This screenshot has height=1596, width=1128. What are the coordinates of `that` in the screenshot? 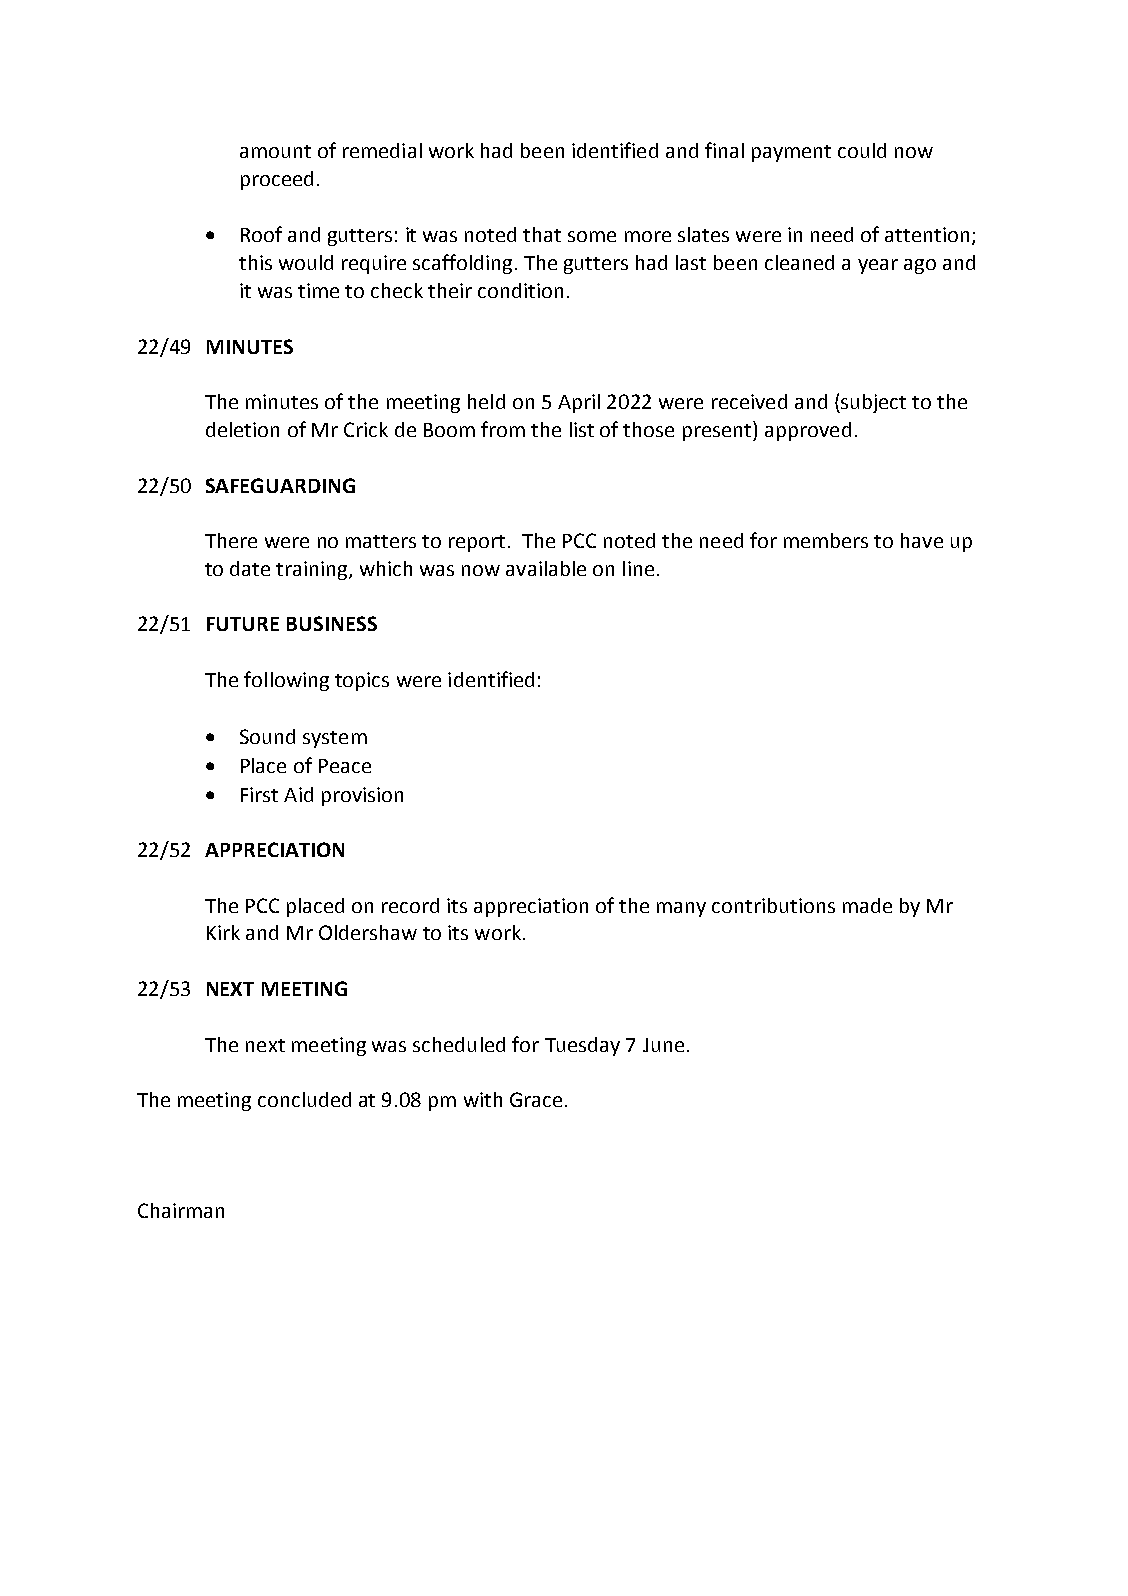 It's located at (542, 234).
